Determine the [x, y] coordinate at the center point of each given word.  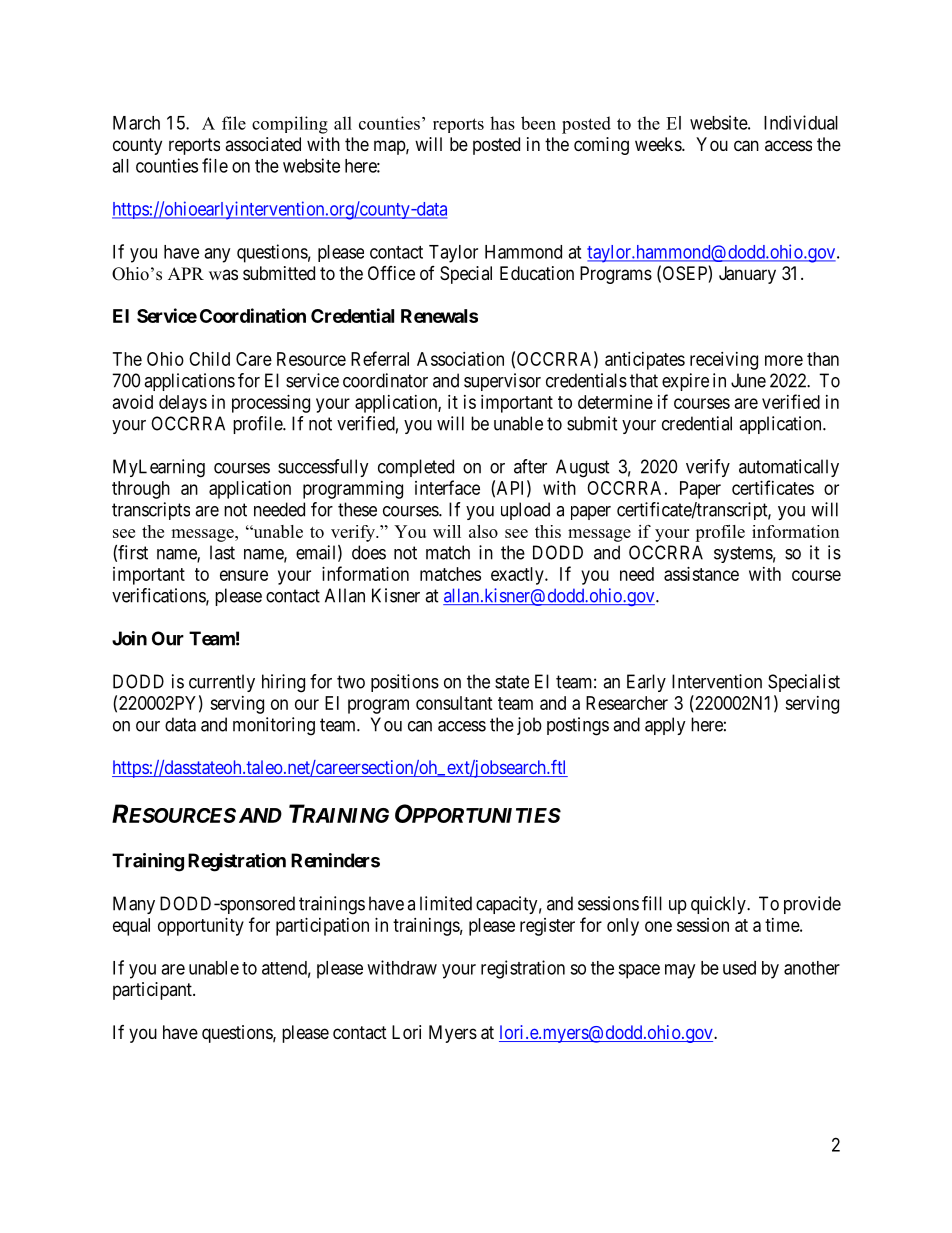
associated [263, 144]
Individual [801, 122]
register [547, 927]
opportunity [201, 927]
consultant [454, 703]
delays [183, 404]
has [502, 123]
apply [665, 726]
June [748, 380]
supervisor [502, 382]
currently [222, 683]
